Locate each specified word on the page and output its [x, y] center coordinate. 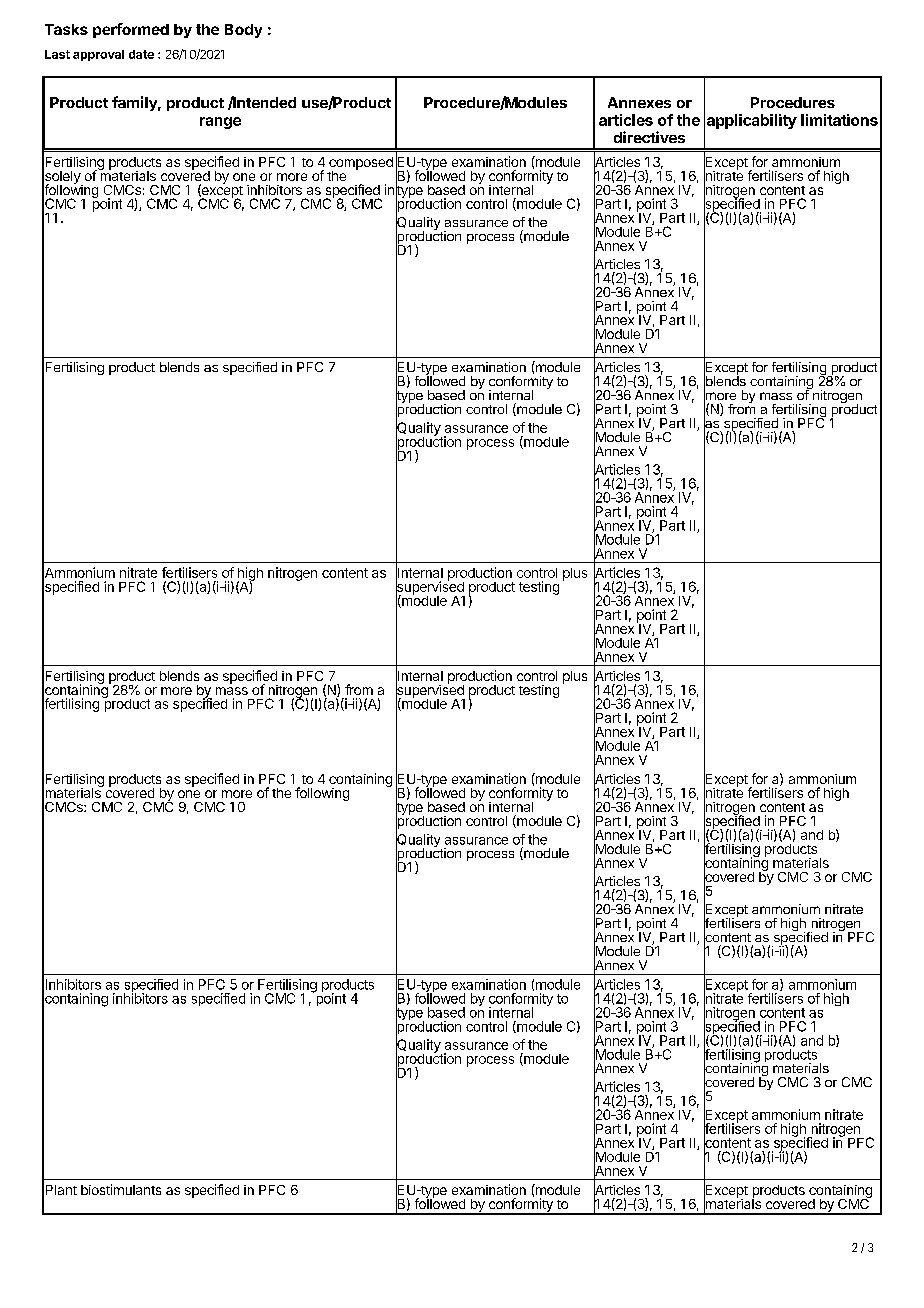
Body [243, 31]
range [220, 123]
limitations [839, 120]
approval [98, 55]
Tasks [66, 29]
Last [57, 54]
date [141, 54]
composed [361, 164]
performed [131, 30]
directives [649, 137]
